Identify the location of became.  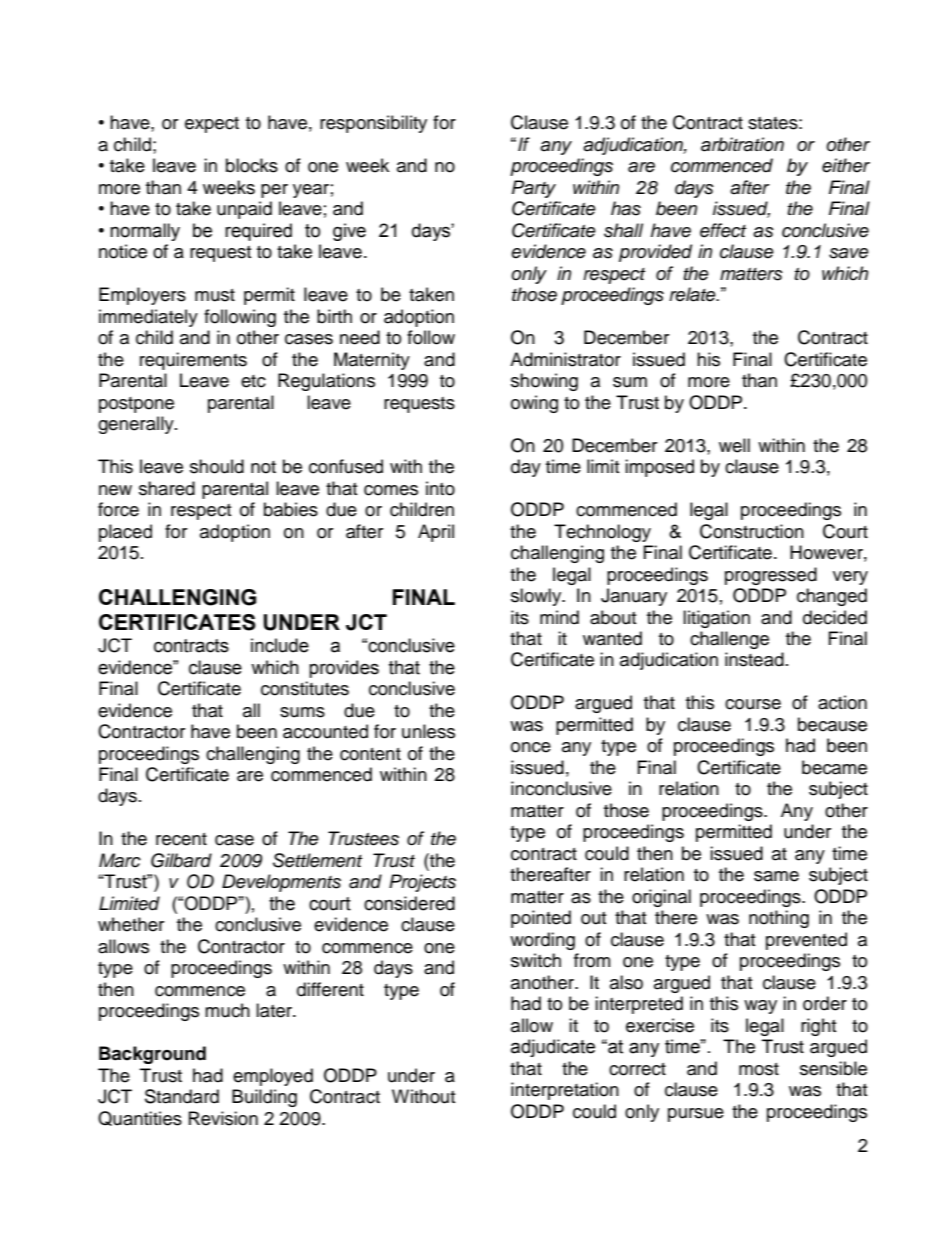
(834, 767).
